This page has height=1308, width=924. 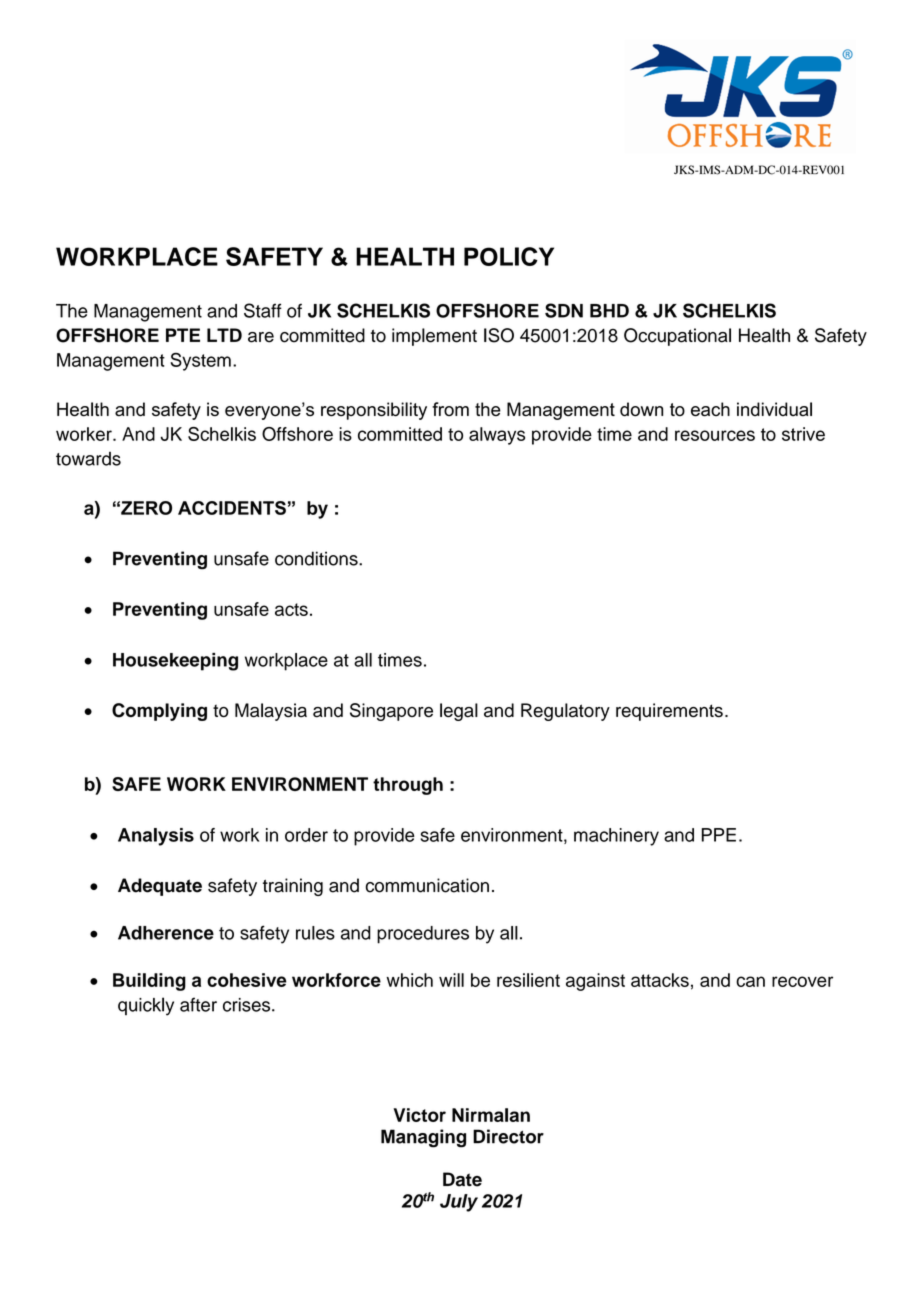 What do you see at coordinates (423, 1138) in the page?
I see `Managing` at bounding box center [423, 1138].
